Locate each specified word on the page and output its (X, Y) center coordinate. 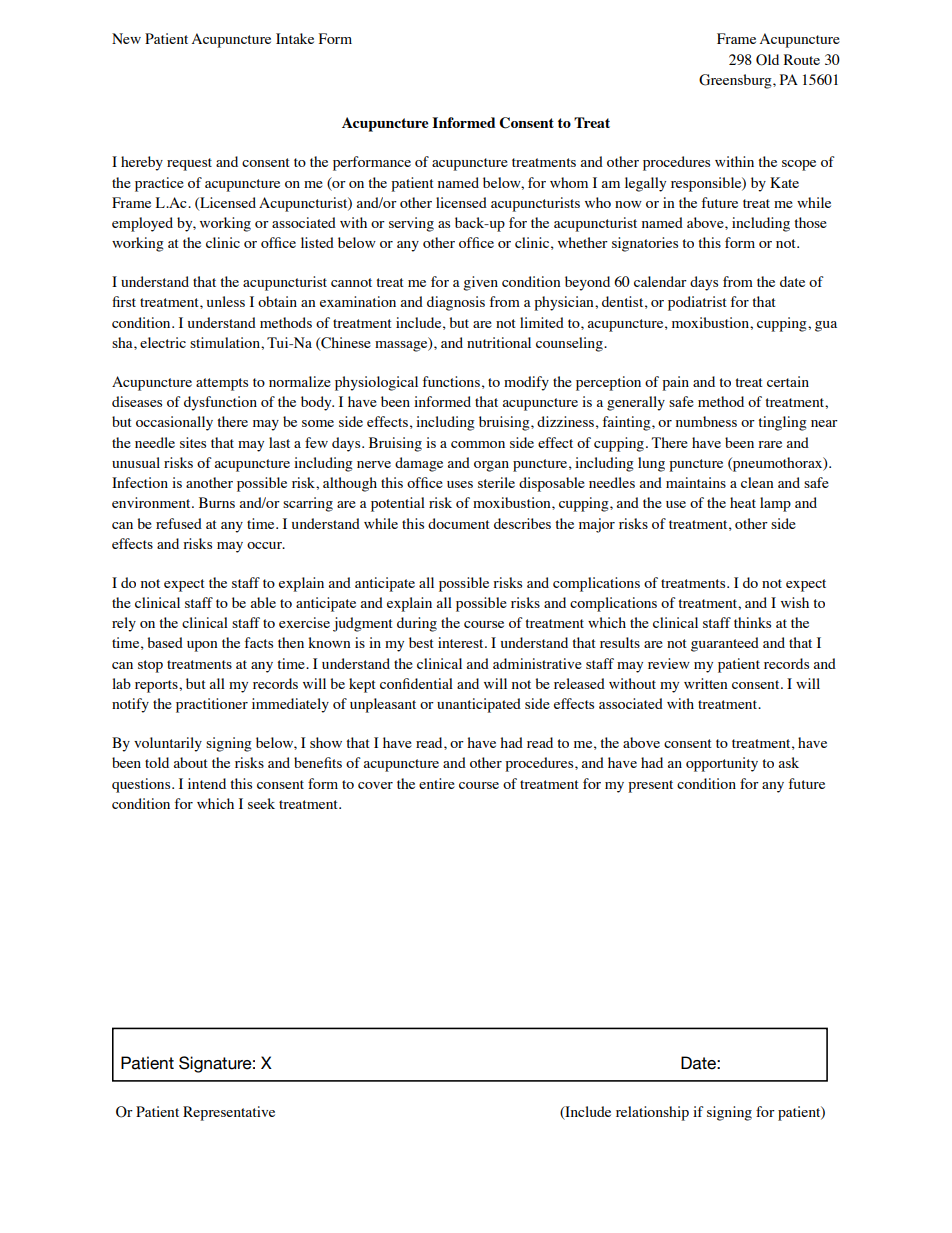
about (191, 762)
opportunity (722, 764)
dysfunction (220, 403)
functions (451, 381)
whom (569, 182)
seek (261, 803)
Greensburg (736, 81)
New (126, 38)
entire (437, 783)
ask (789, 762)
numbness (706, 421)
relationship (652, 1113)
